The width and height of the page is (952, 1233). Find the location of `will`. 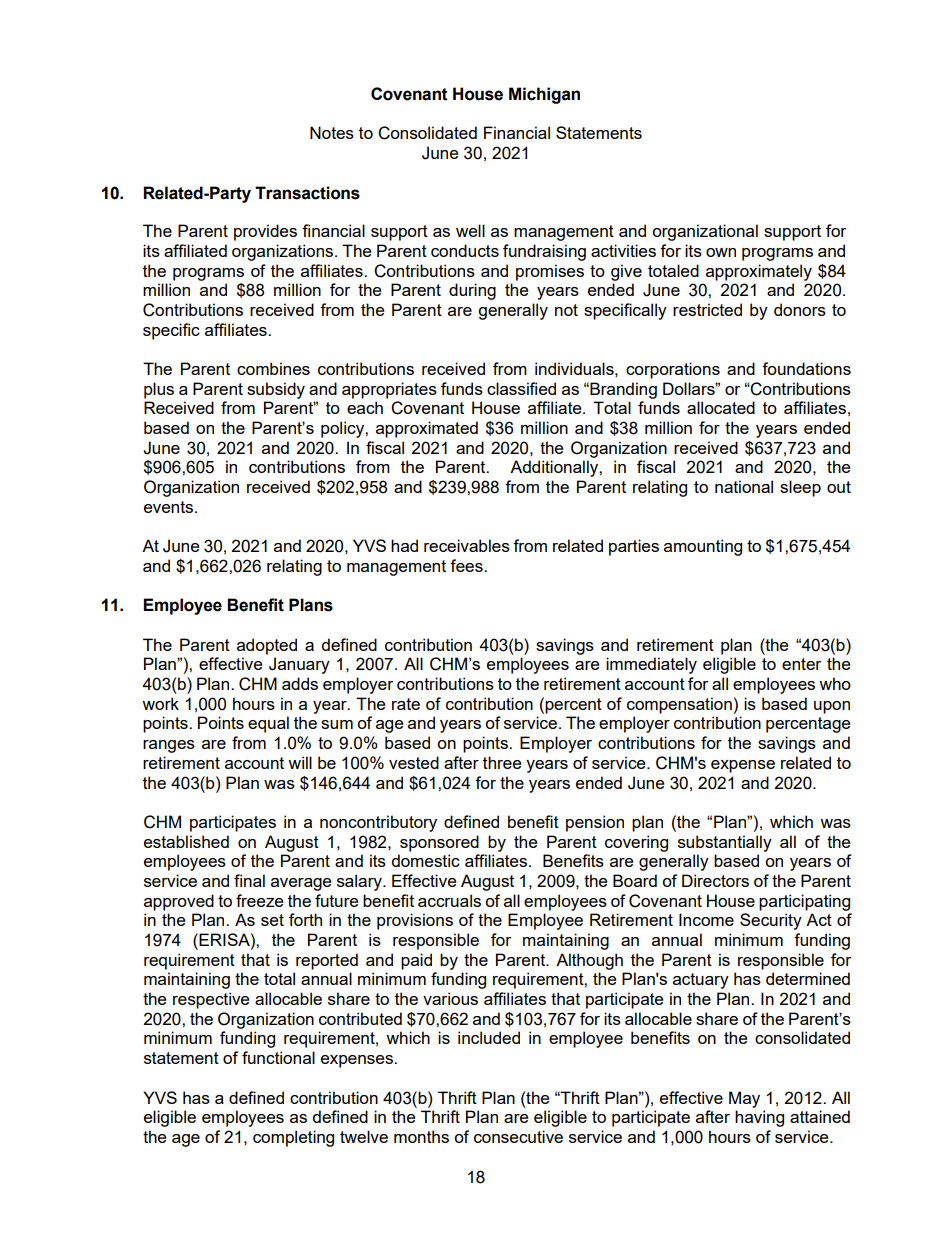

will is located at coordinates (300, 762).
